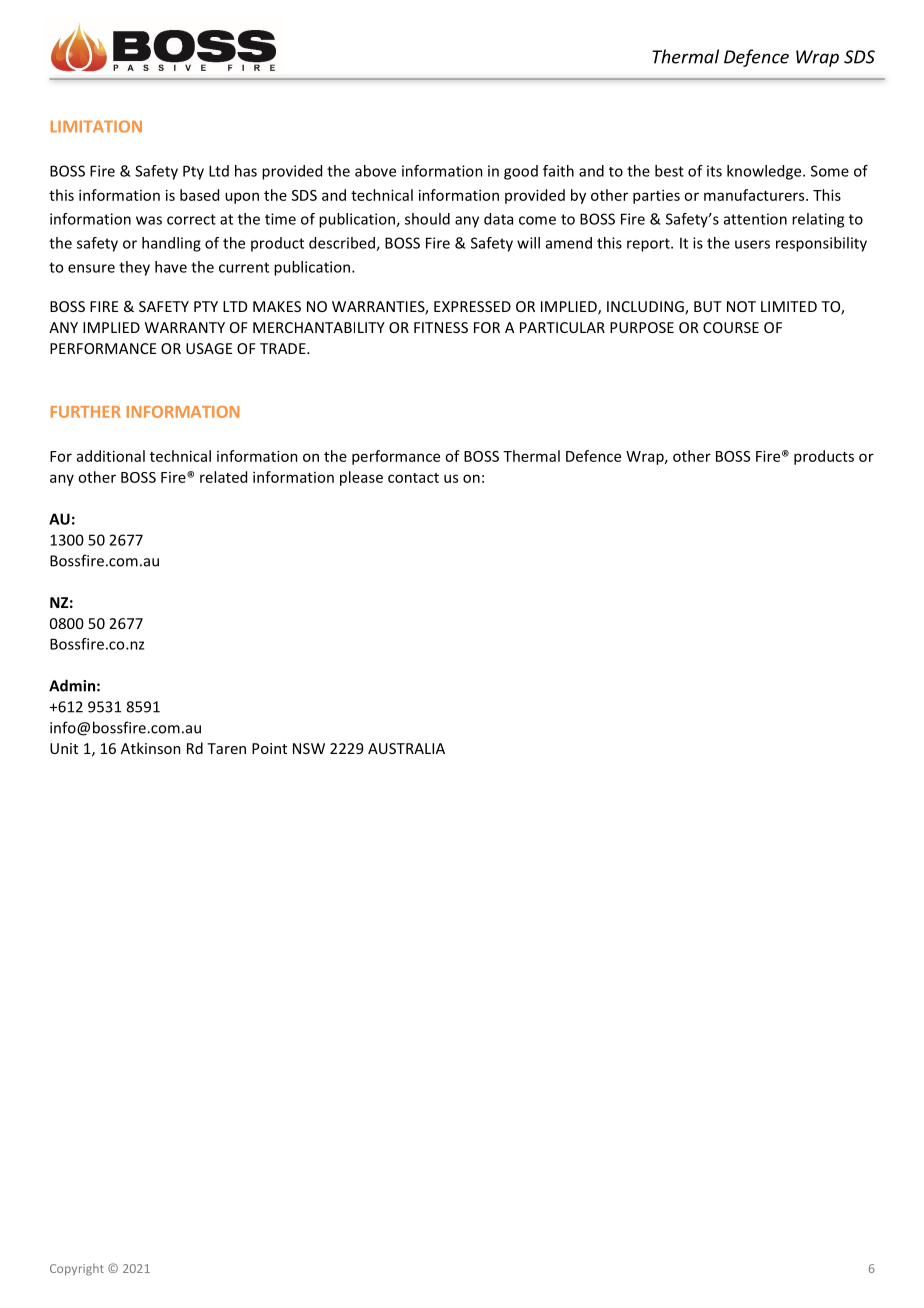 The image size is (924, 1308). I want to click on its, so click(714, 171).
